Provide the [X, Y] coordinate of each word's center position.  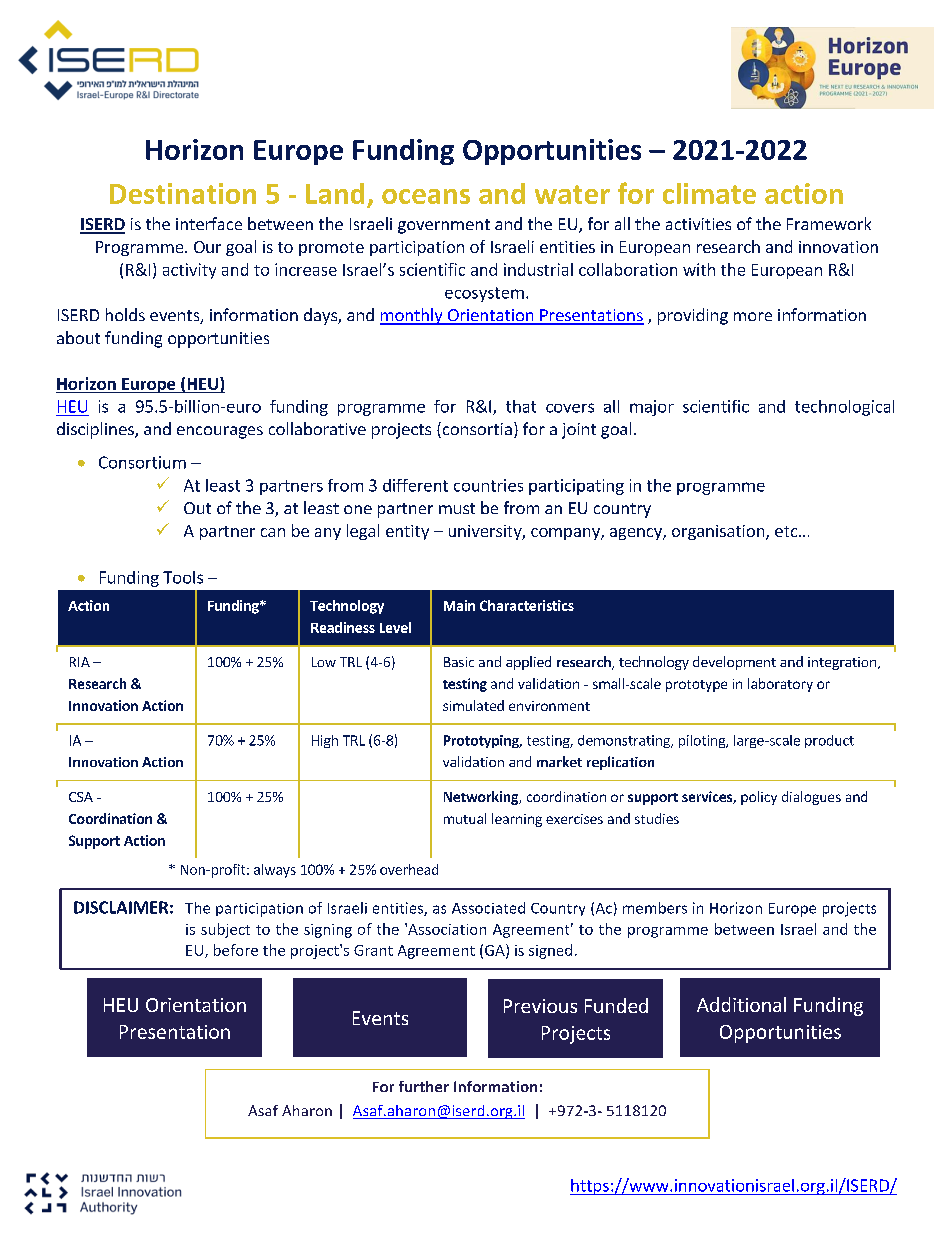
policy [759, 798]
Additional [741, 1004]
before [236, 950]
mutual [465, 818]
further [424, 1086]
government [444, 226]
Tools [183, 577]
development [734, 663]
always [275, 871]
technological [844, 408]
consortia [476, 430]
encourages [220, 432]
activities [698, 224]
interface [209, 223]
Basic [459, 662]
